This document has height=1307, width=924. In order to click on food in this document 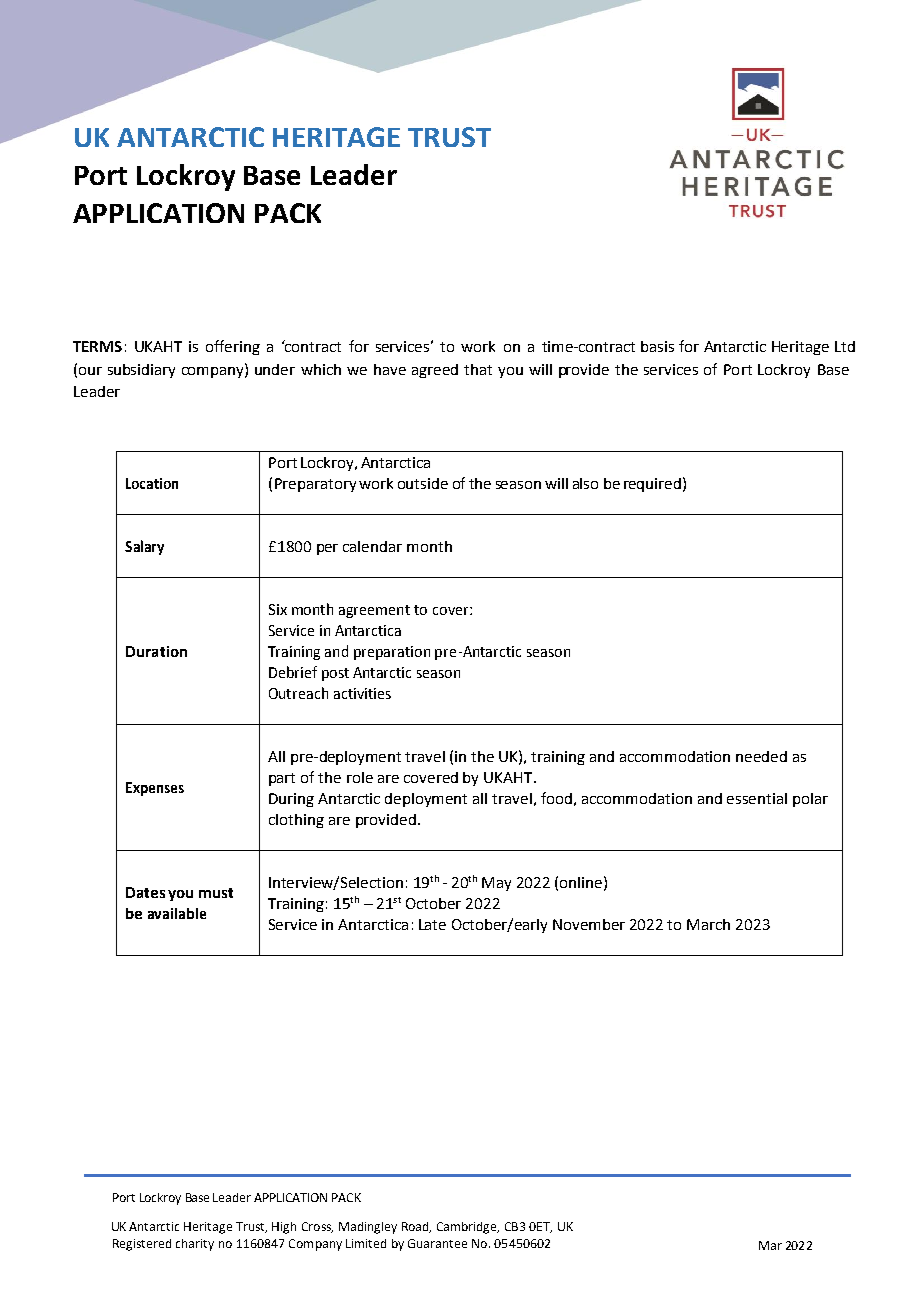, I will do `click(556, 798)`.
